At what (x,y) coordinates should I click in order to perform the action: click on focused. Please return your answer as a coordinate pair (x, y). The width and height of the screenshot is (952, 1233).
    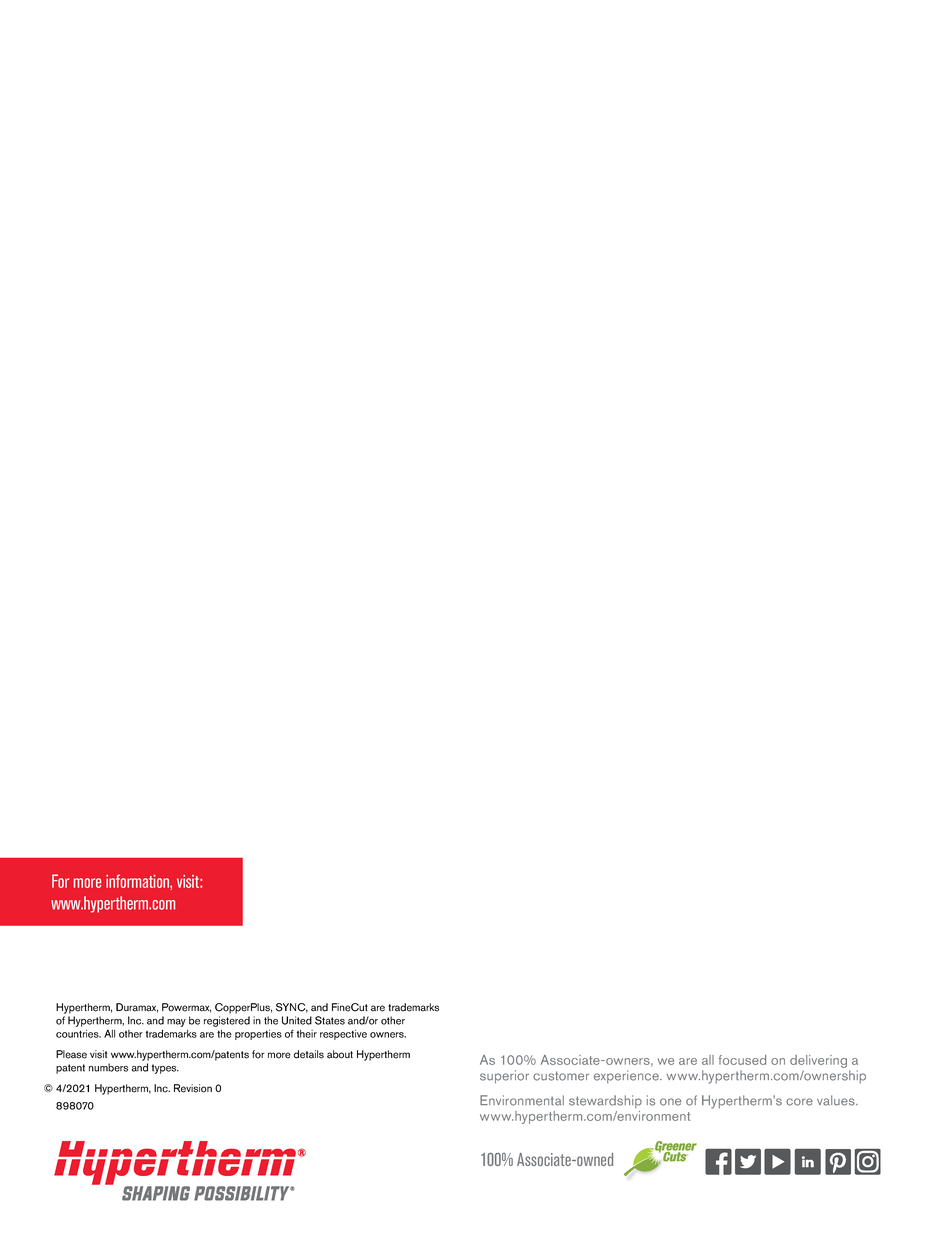
    Looking at the image, I should click on (742, 1060).
